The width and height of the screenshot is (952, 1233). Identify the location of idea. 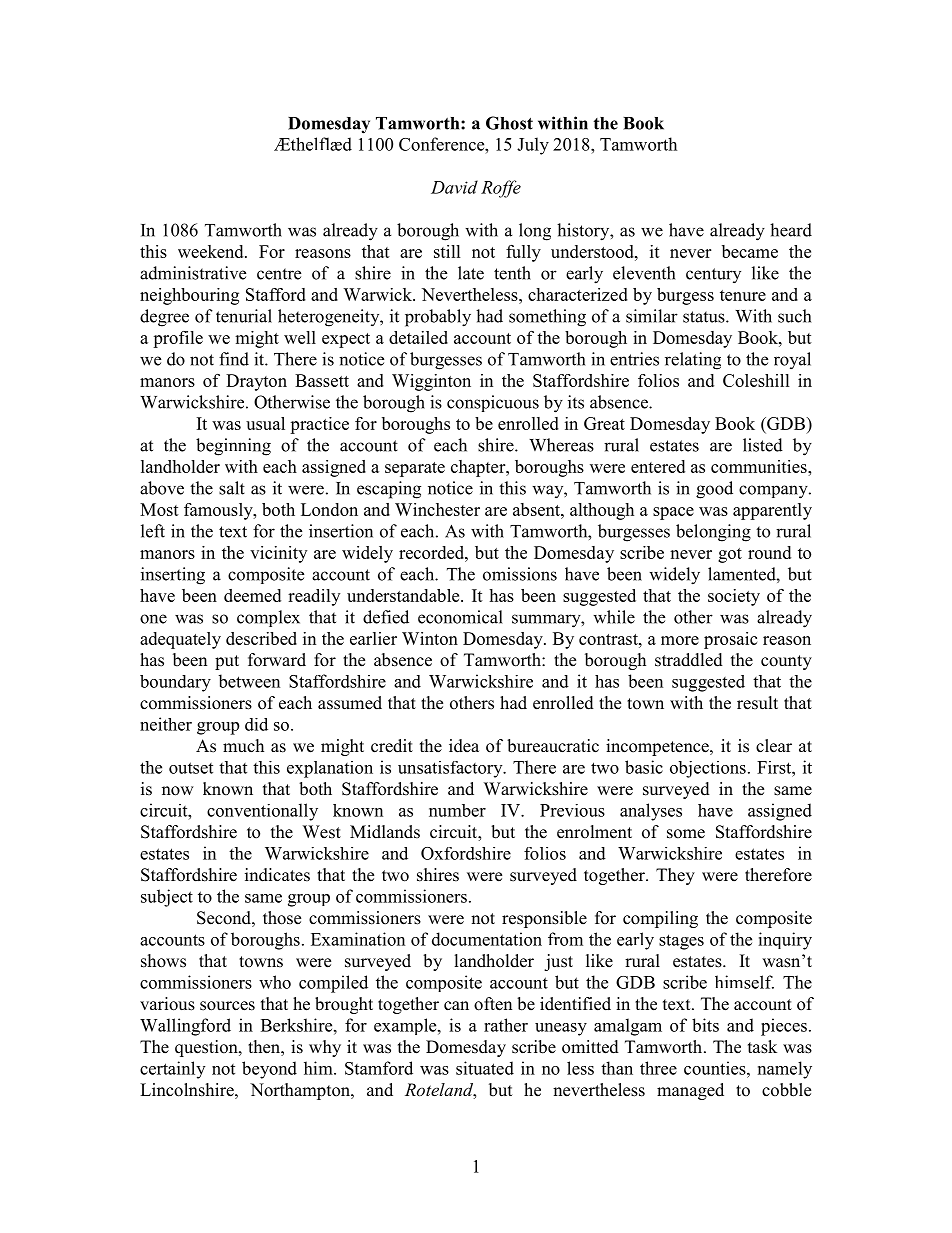
(464, 746).
